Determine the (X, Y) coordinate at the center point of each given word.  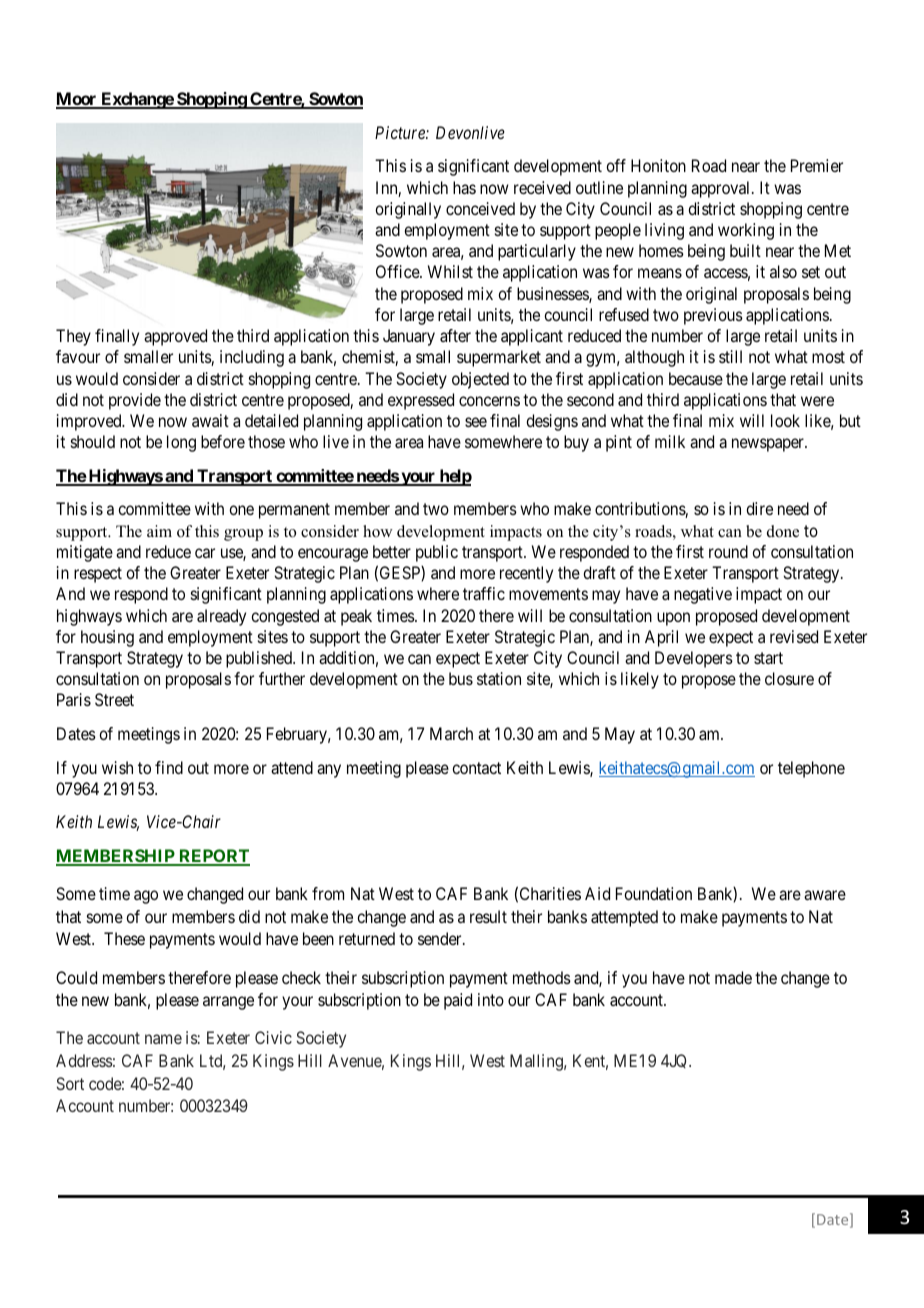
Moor (77, 100)
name (163, 1039)
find (169, 767)
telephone (811, 769)
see (476, 422)
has (464, 187)
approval (722, 189)
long (181, 443)
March (451, 733)
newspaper (769, 445)
